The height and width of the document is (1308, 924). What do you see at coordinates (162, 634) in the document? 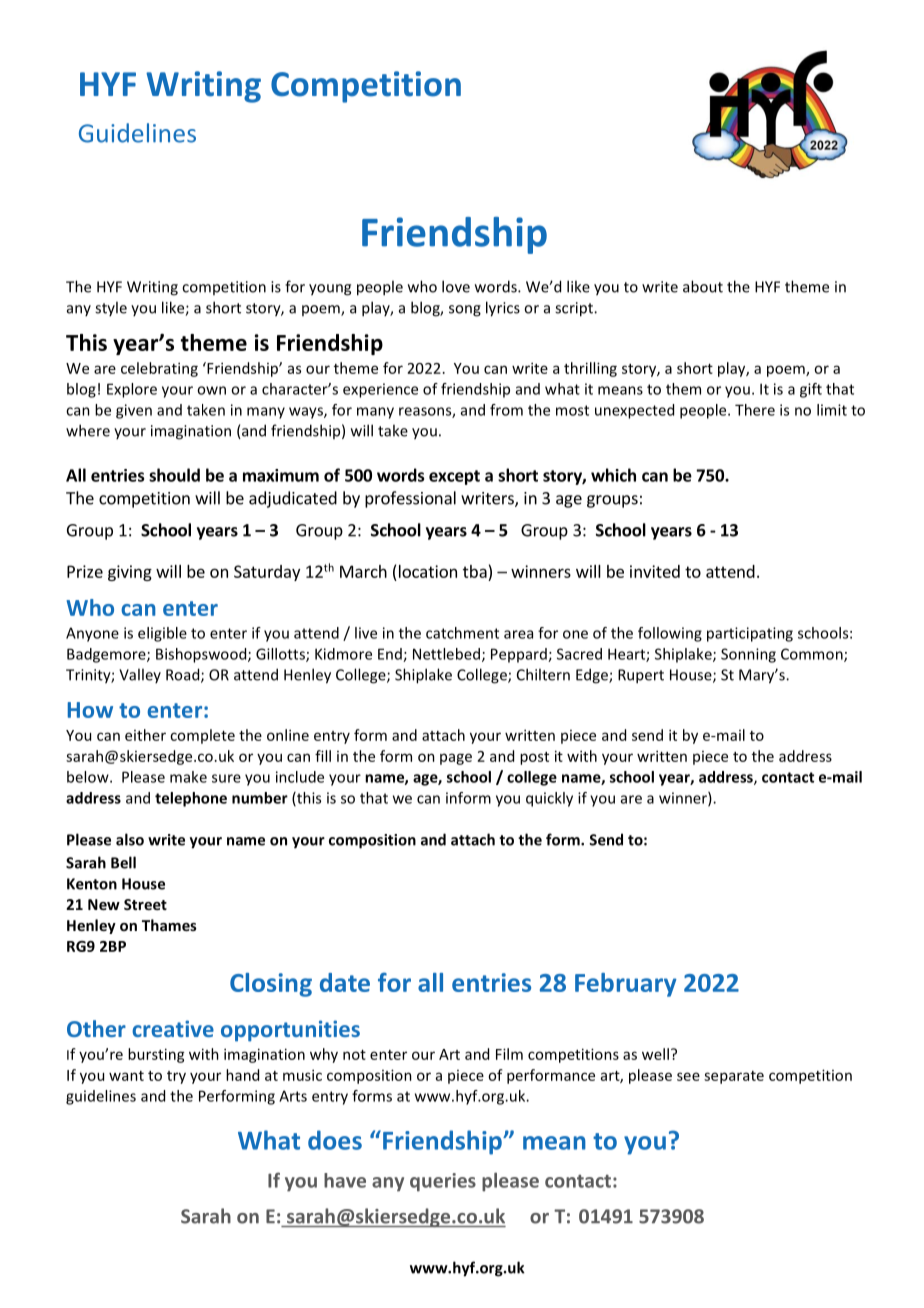
I see `eligible` at bounding box center [162, 634].
